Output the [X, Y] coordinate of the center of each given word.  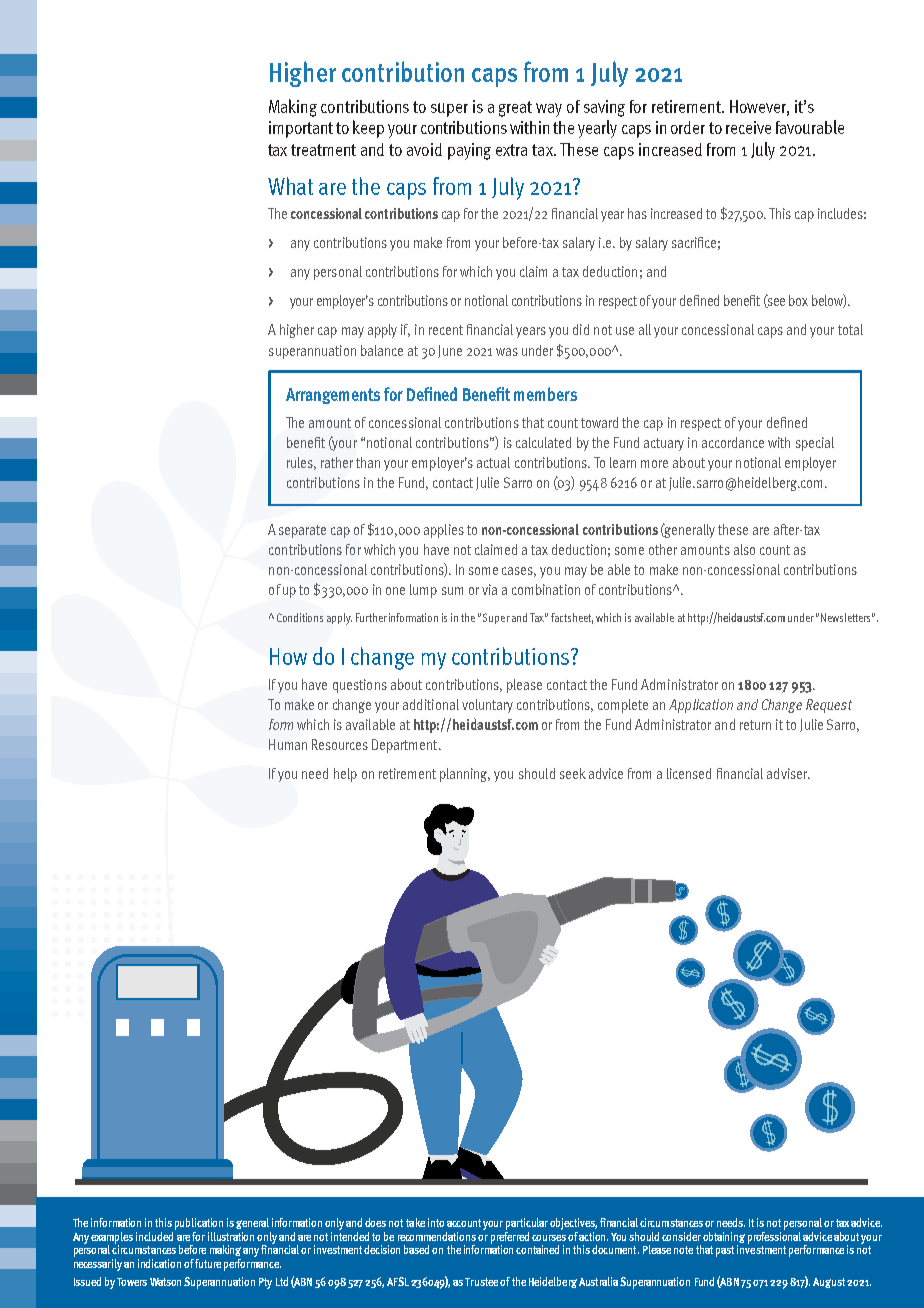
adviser [788, 773]
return [755, 725]
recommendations [437, 1236]
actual [493, 462]
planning [465, 775]
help [345, 775]
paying [469, 151]
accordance [733, 442]
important [301, 129]
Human [288, 744]
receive [748, 127]
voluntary [487, 706]
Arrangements [333, 396]
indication [159, 1263]
